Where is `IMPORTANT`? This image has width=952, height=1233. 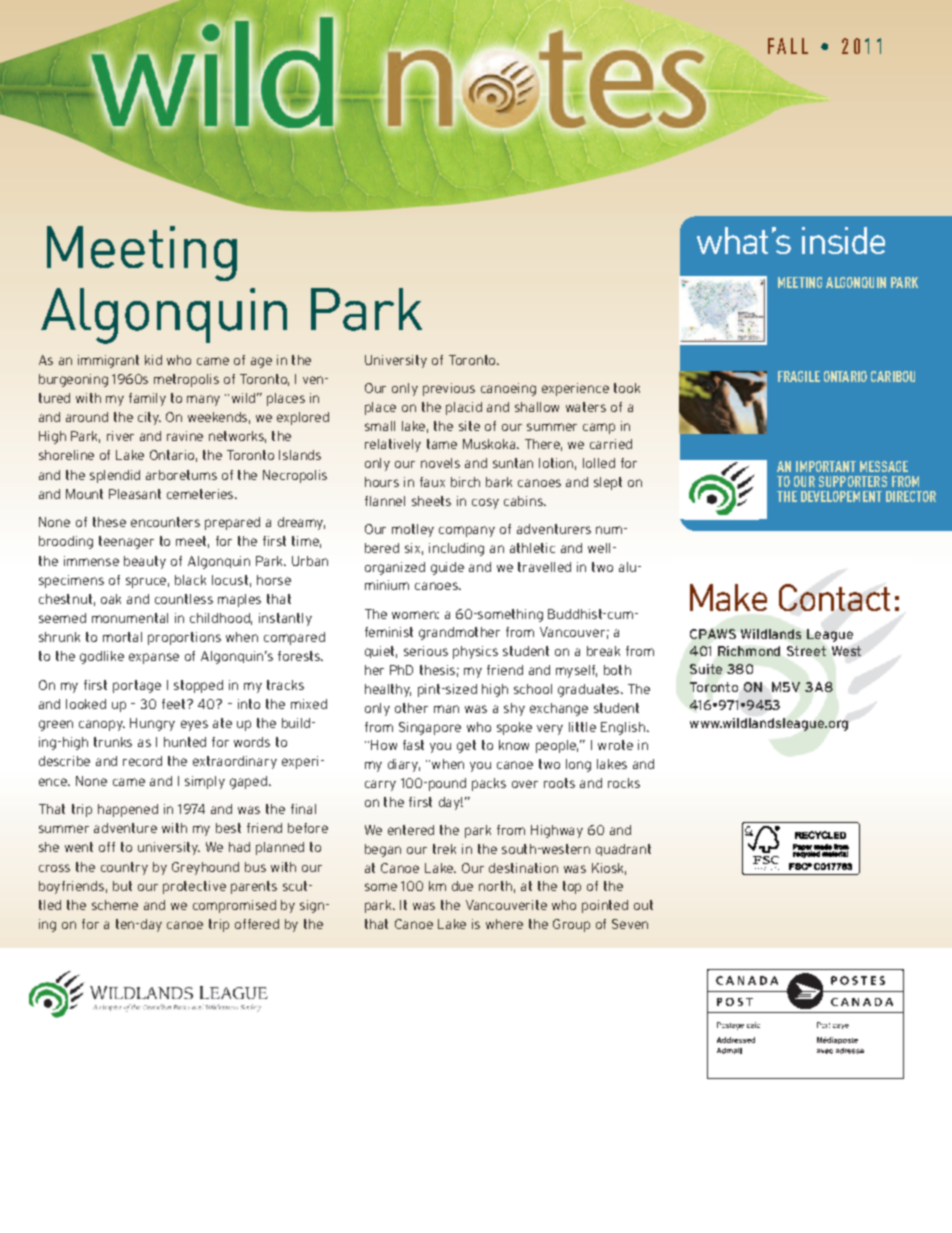
IMPORTANT is located at coordinates (826, 466).
